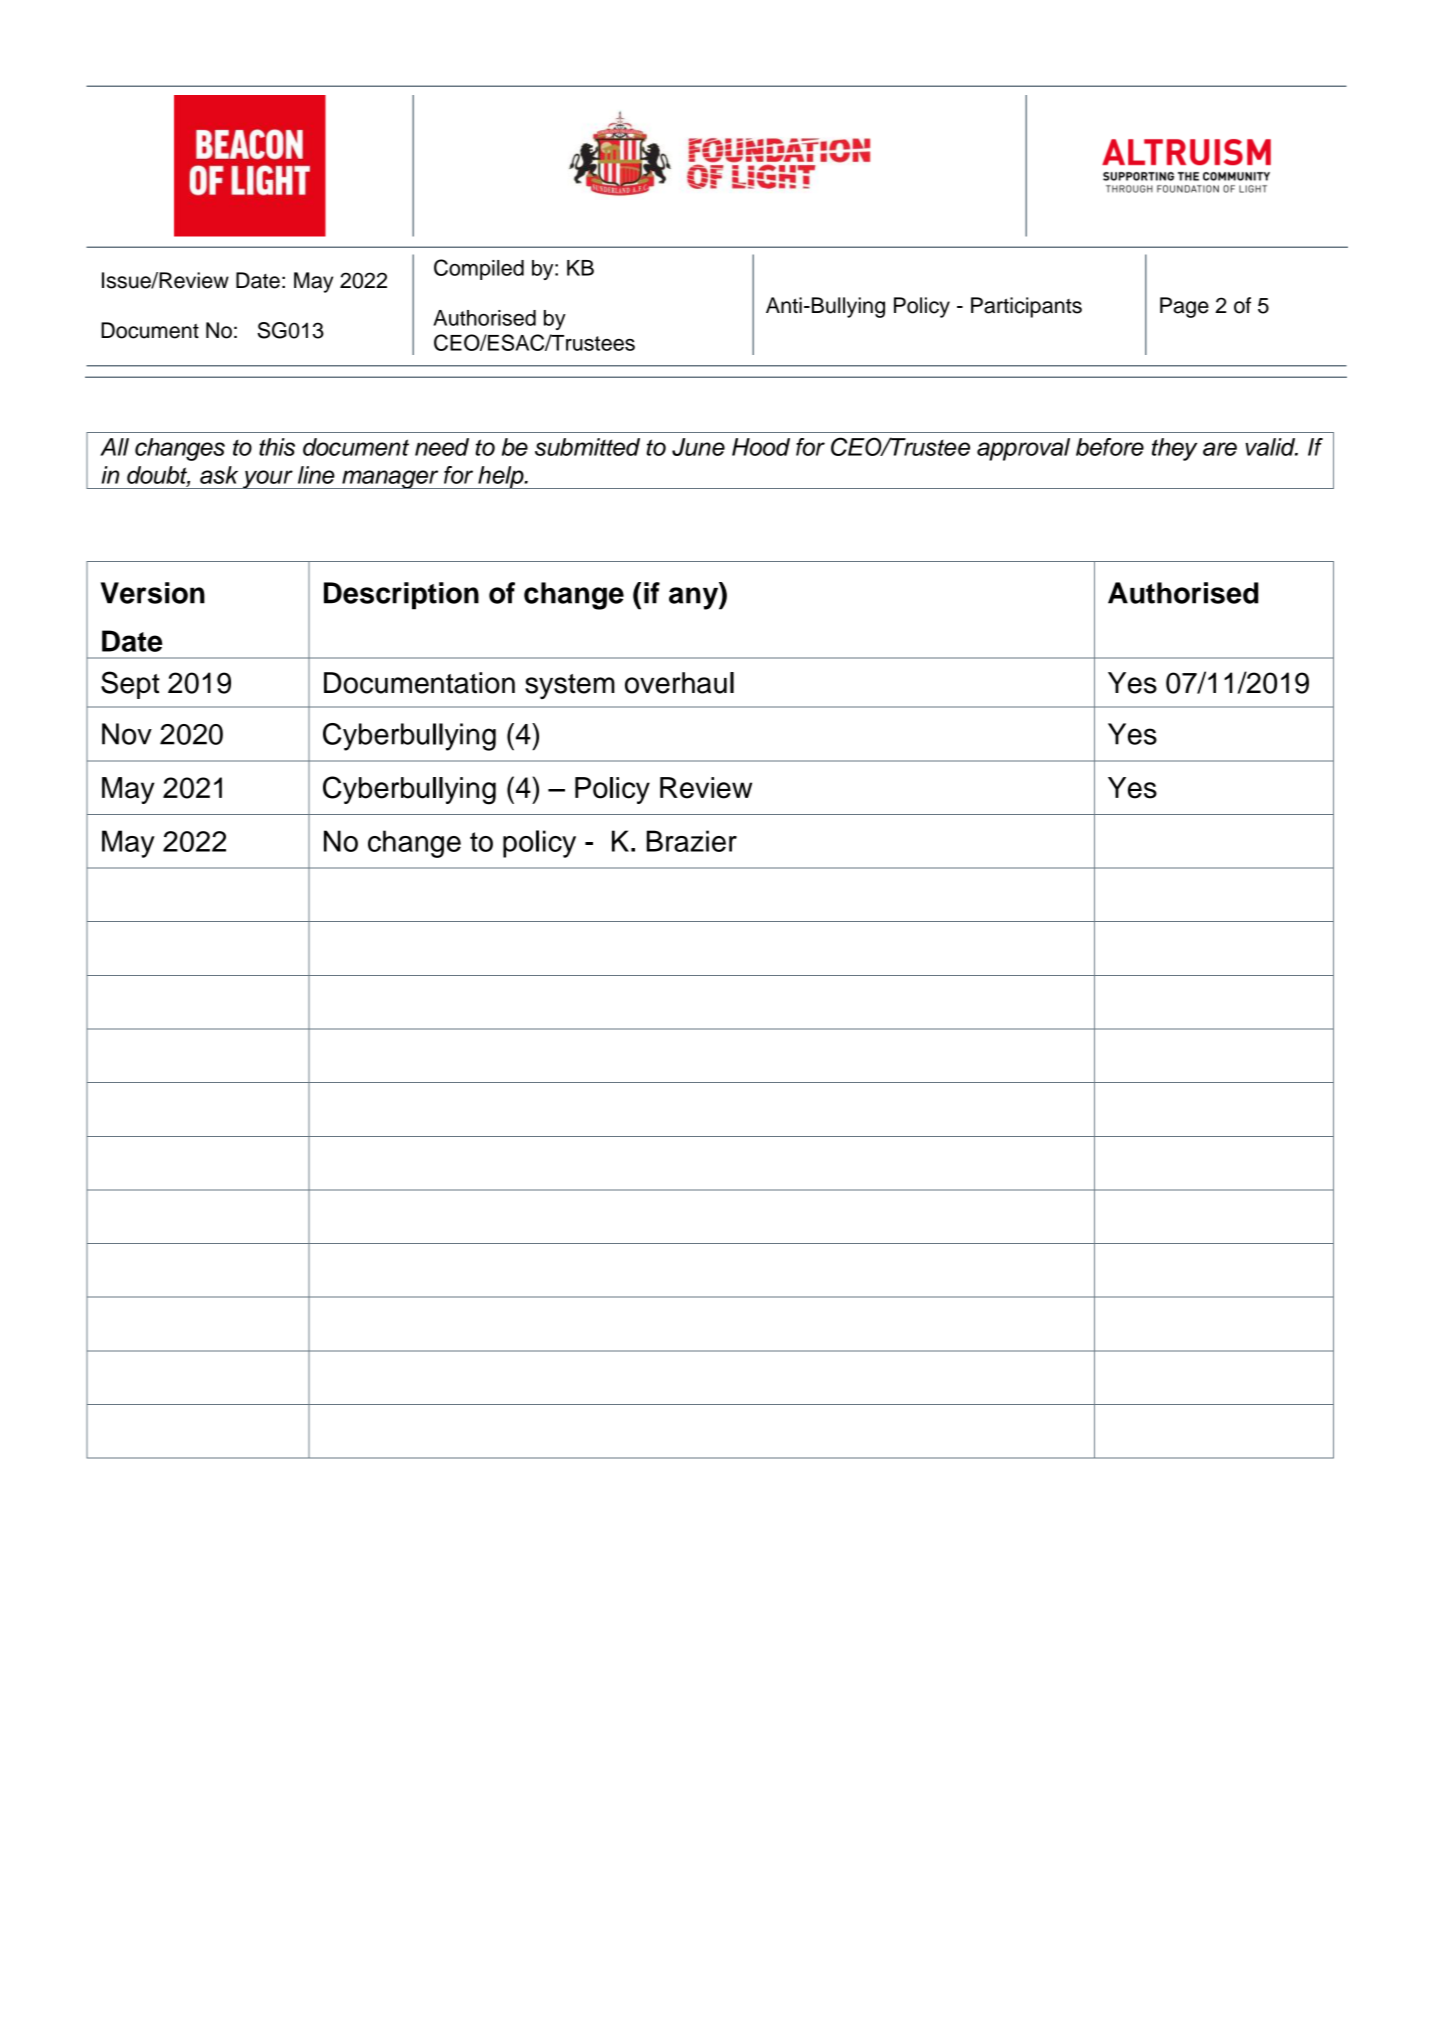 Image resolution: width=1434 pixels, height=2029 pixels. What do you see at coordinates (1174, 449) in the screenshot?
I see `they` at bounding box center [1174, 449].
